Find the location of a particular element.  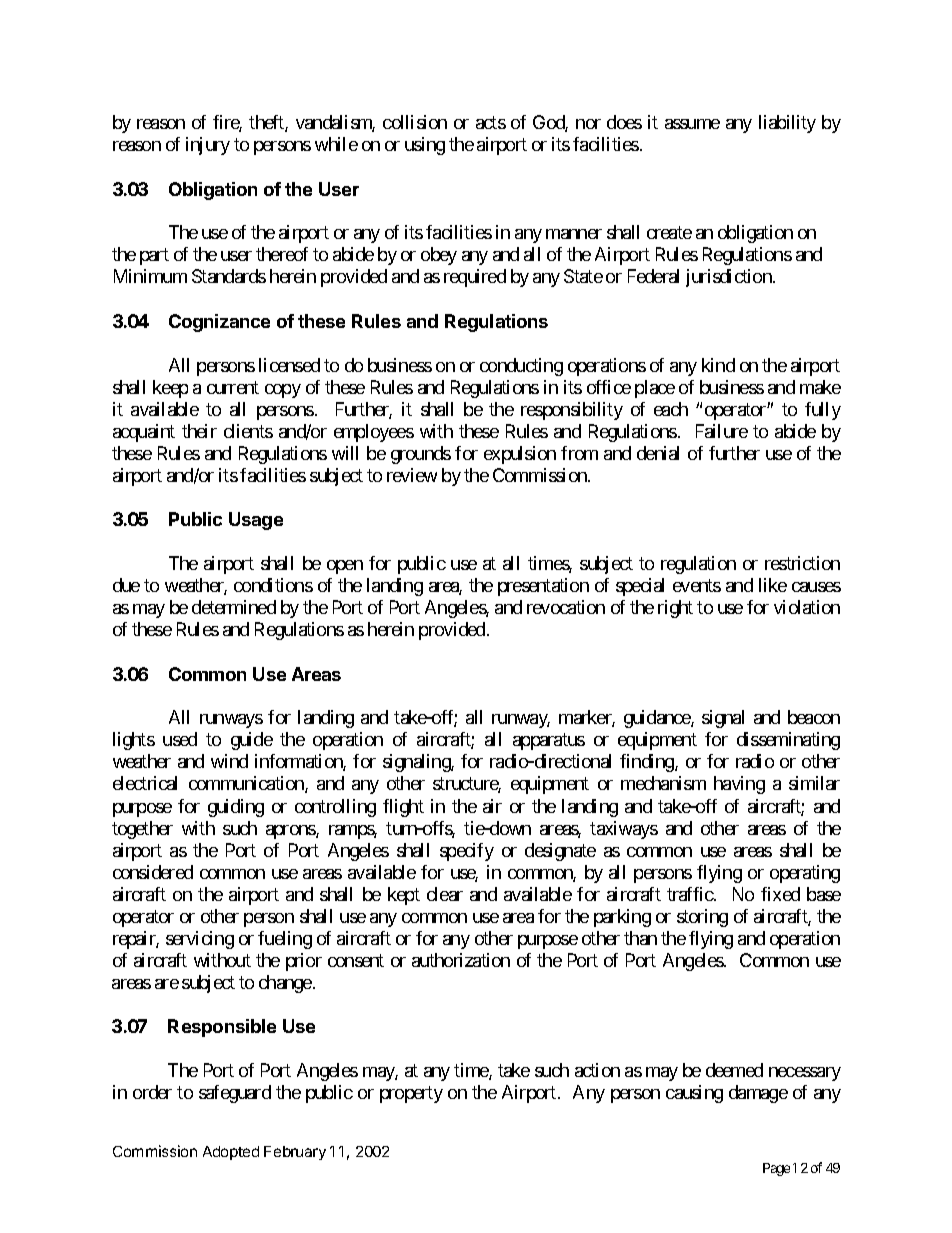

injury is located at coordinates (208, 146).
